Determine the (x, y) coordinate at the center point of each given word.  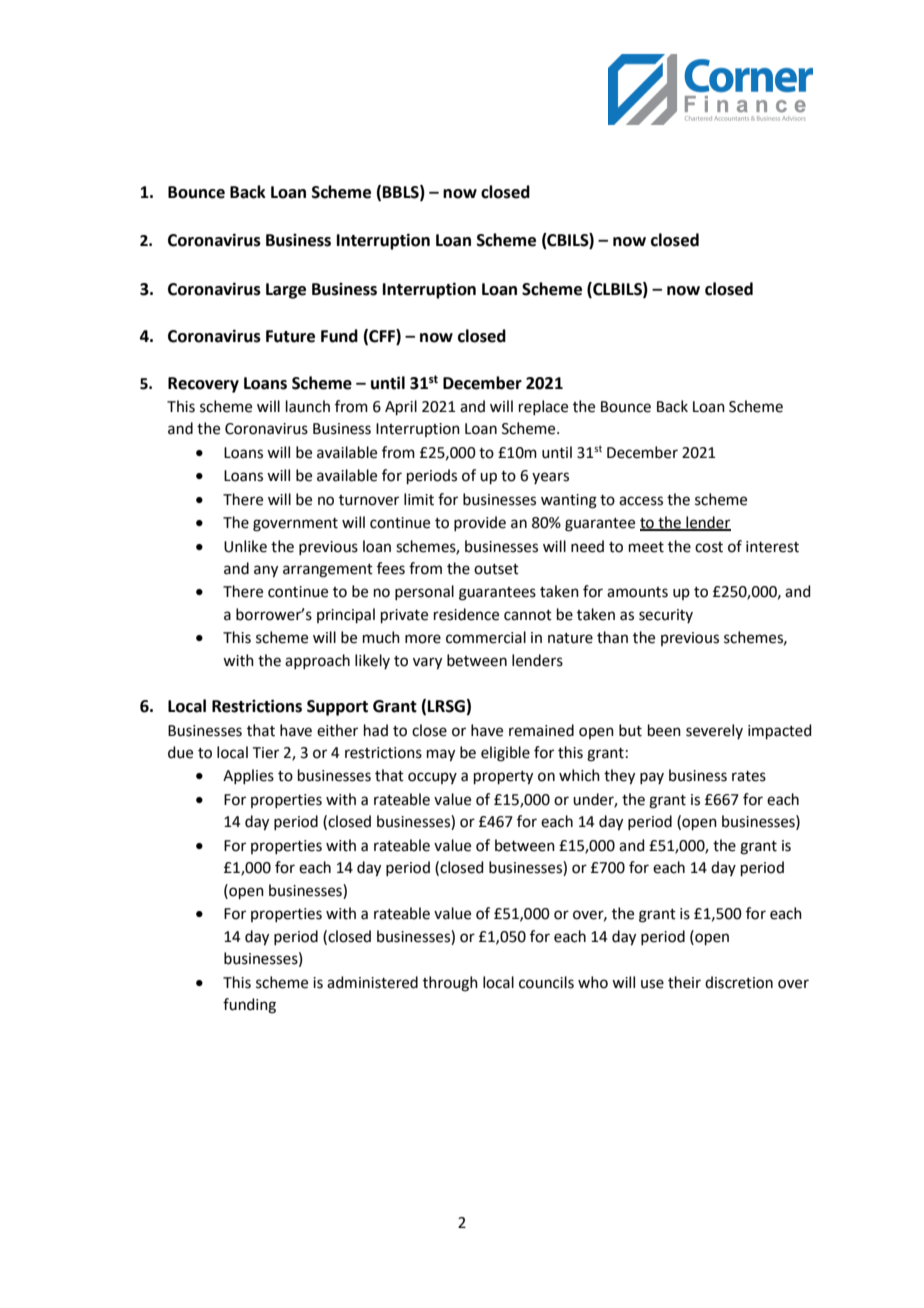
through (450, 984)
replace (543, 407)
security (666, 616)
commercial (486, 637)
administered (372, 982)
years (550, 478)
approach (317, 661)
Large (286, 291)
